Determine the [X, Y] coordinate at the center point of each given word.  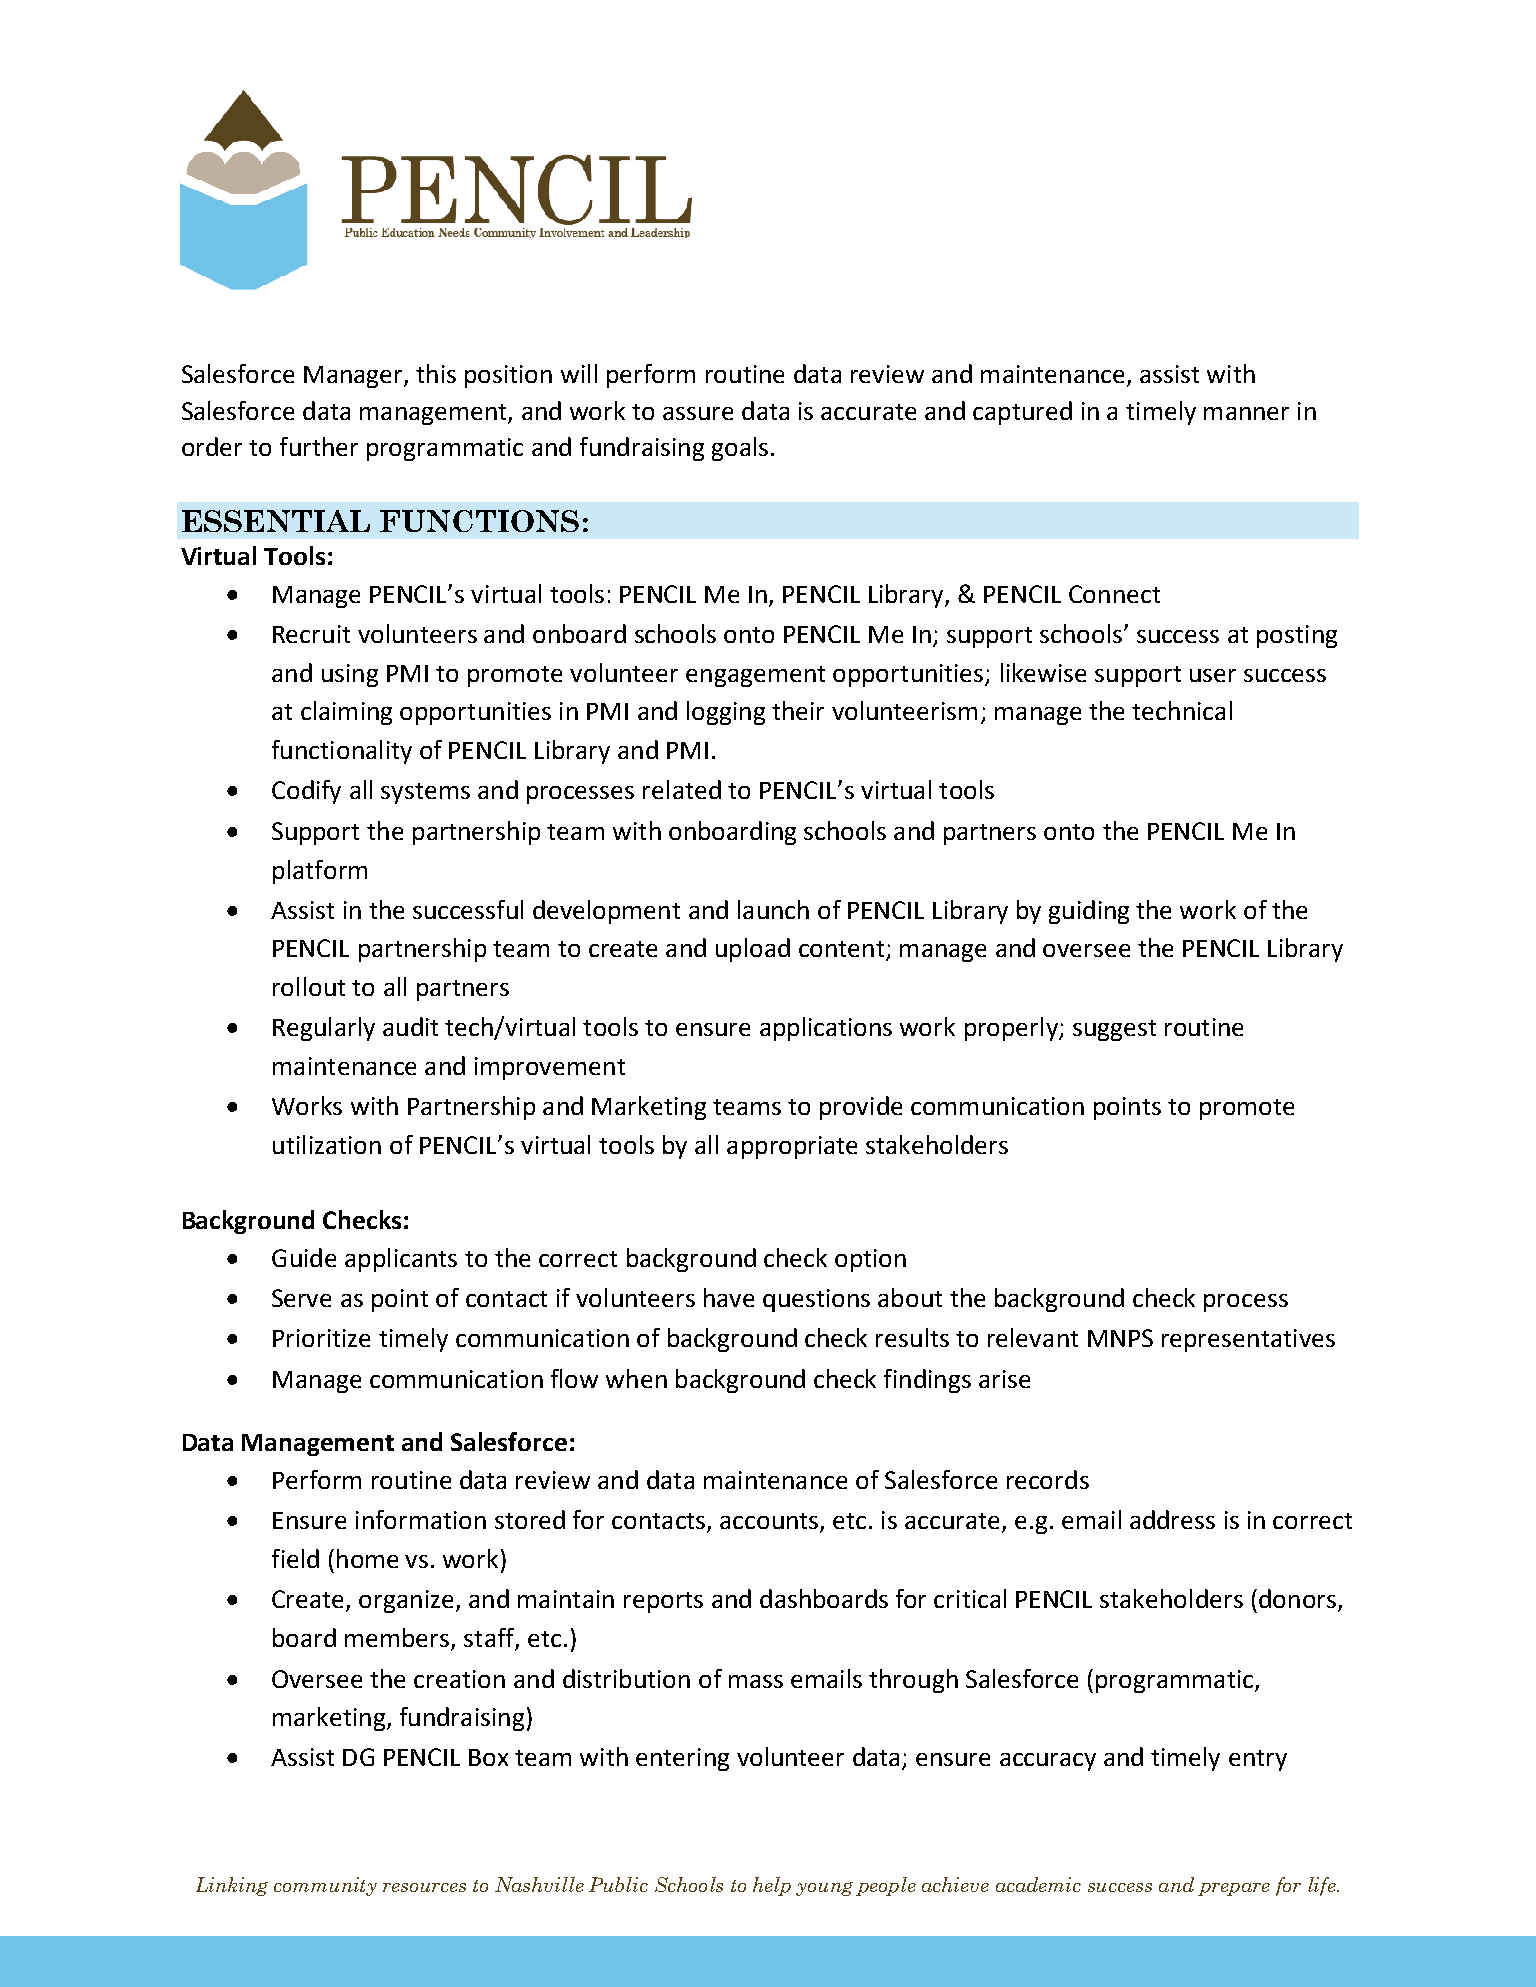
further [319, 446]
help [772, 1886]
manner [1246, 413]
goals [740, 449]
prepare [1234, 1889]
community [325, 1886]
